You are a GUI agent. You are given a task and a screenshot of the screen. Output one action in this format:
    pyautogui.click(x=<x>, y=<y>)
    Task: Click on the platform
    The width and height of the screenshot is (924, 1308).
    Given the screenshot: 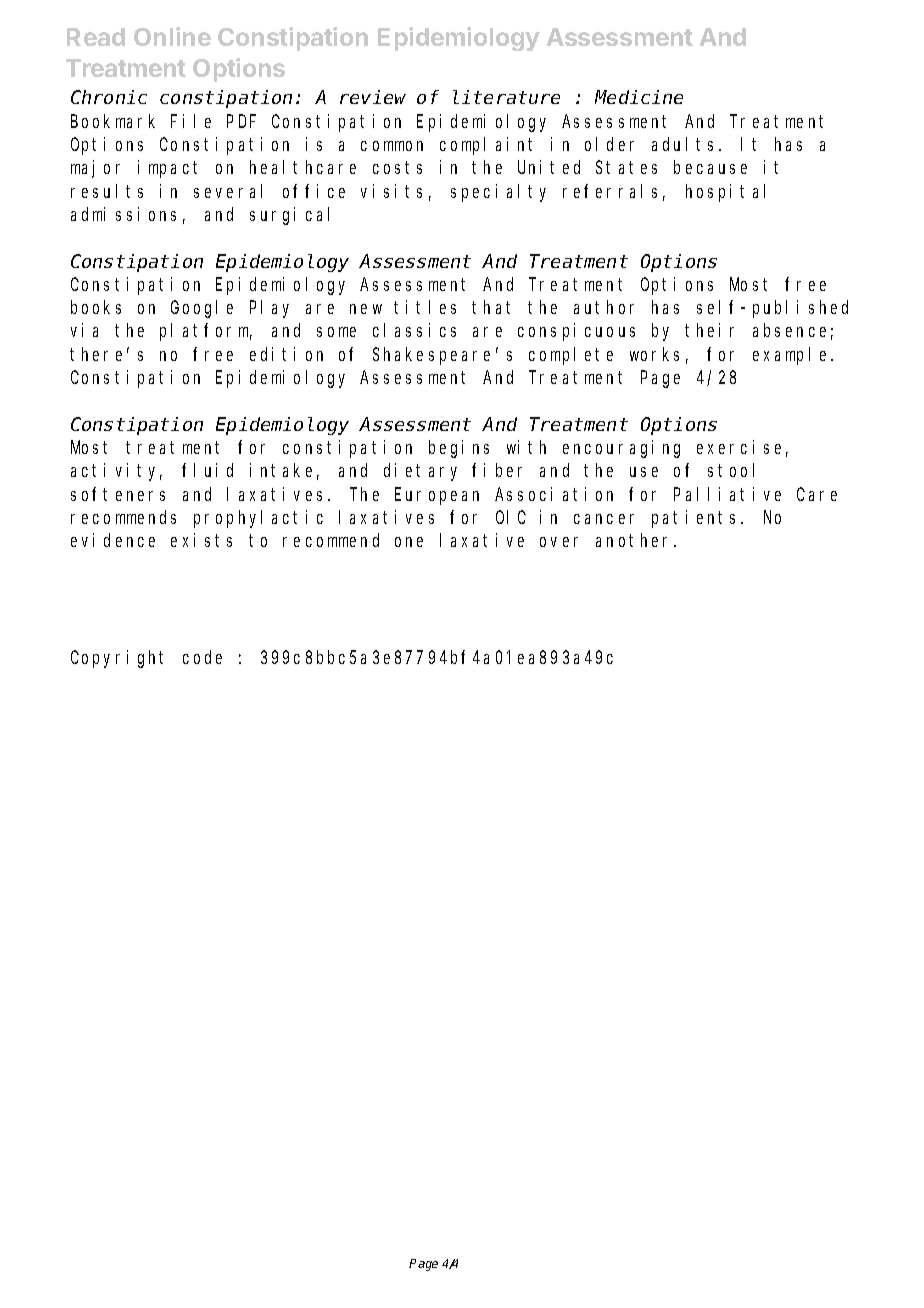 What is the action you would take?
    pyautogui.click(x=206, y=332)
